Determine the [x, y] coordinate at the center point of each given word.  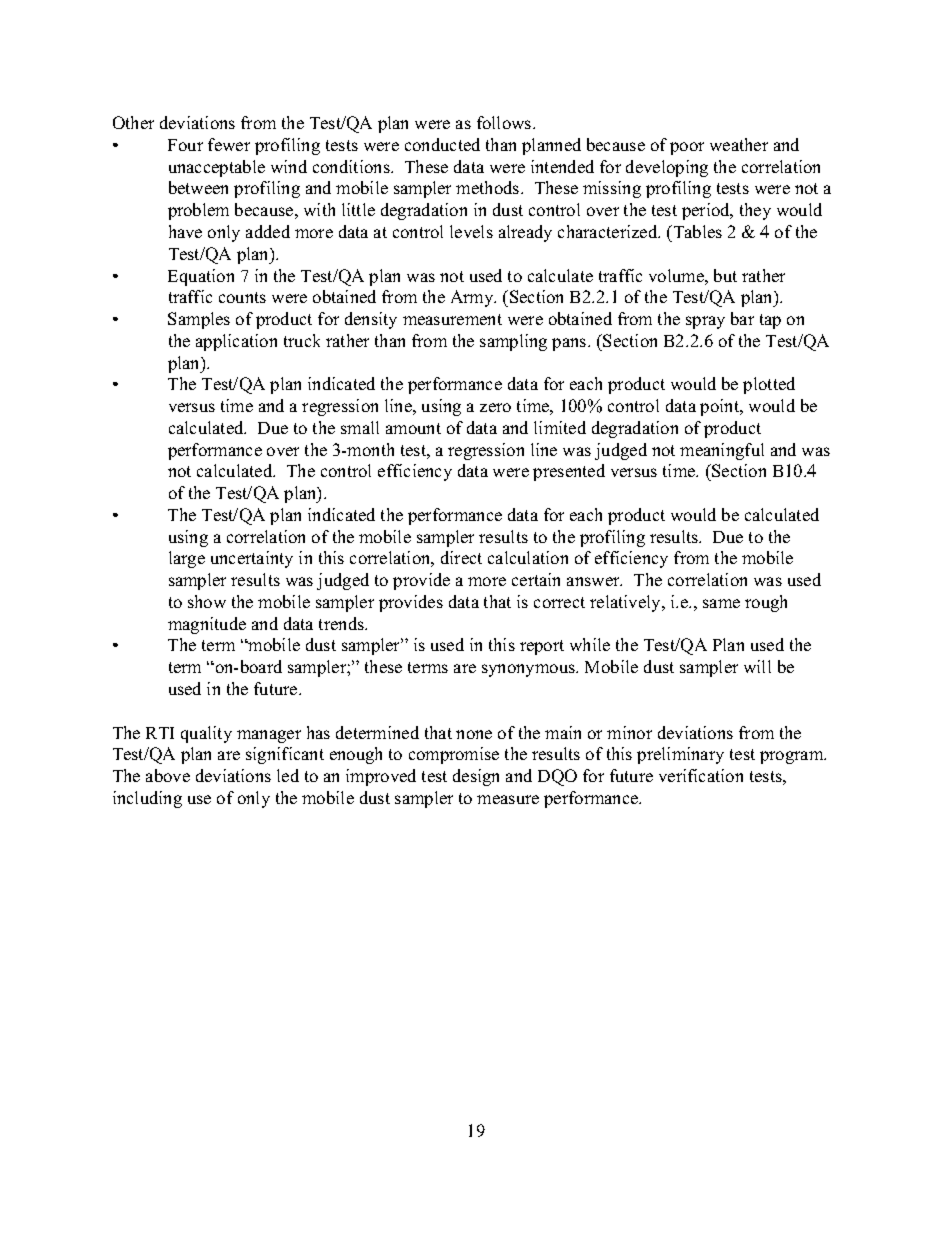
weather [739, 144]
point [721, 407]
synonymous [529, 670]
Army [473, 298]
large [187, 559]
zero [495, 407]
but [725, 275]
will [757, 666]
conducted [442, 144]
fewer [229, 144]
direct [461, 557]
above [168, 775]
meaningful [722, 451]
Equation [201, 277]
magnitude [207, 625]
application [236, 342]
